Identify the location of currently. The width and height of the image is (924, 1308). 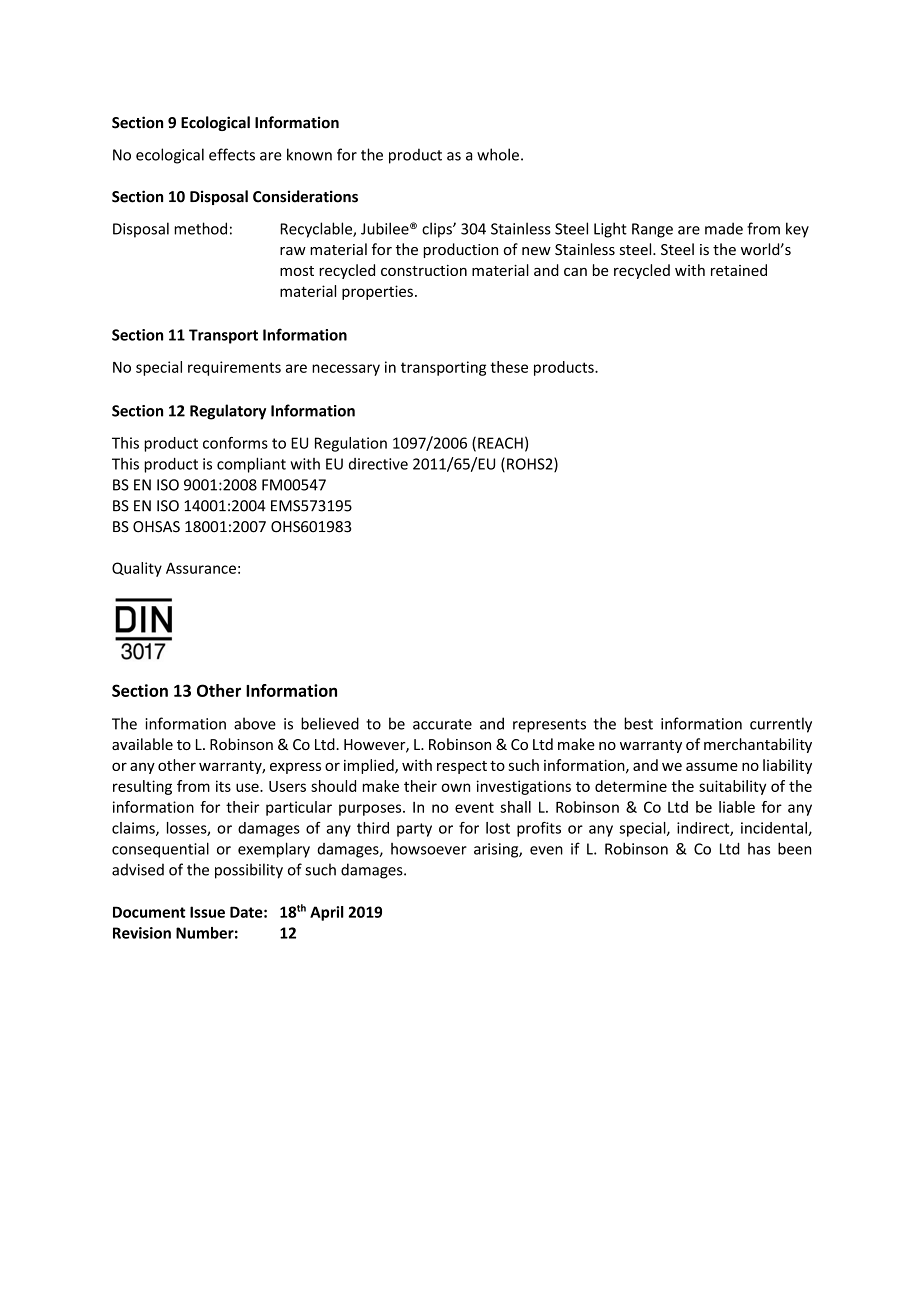
(781, 725).
